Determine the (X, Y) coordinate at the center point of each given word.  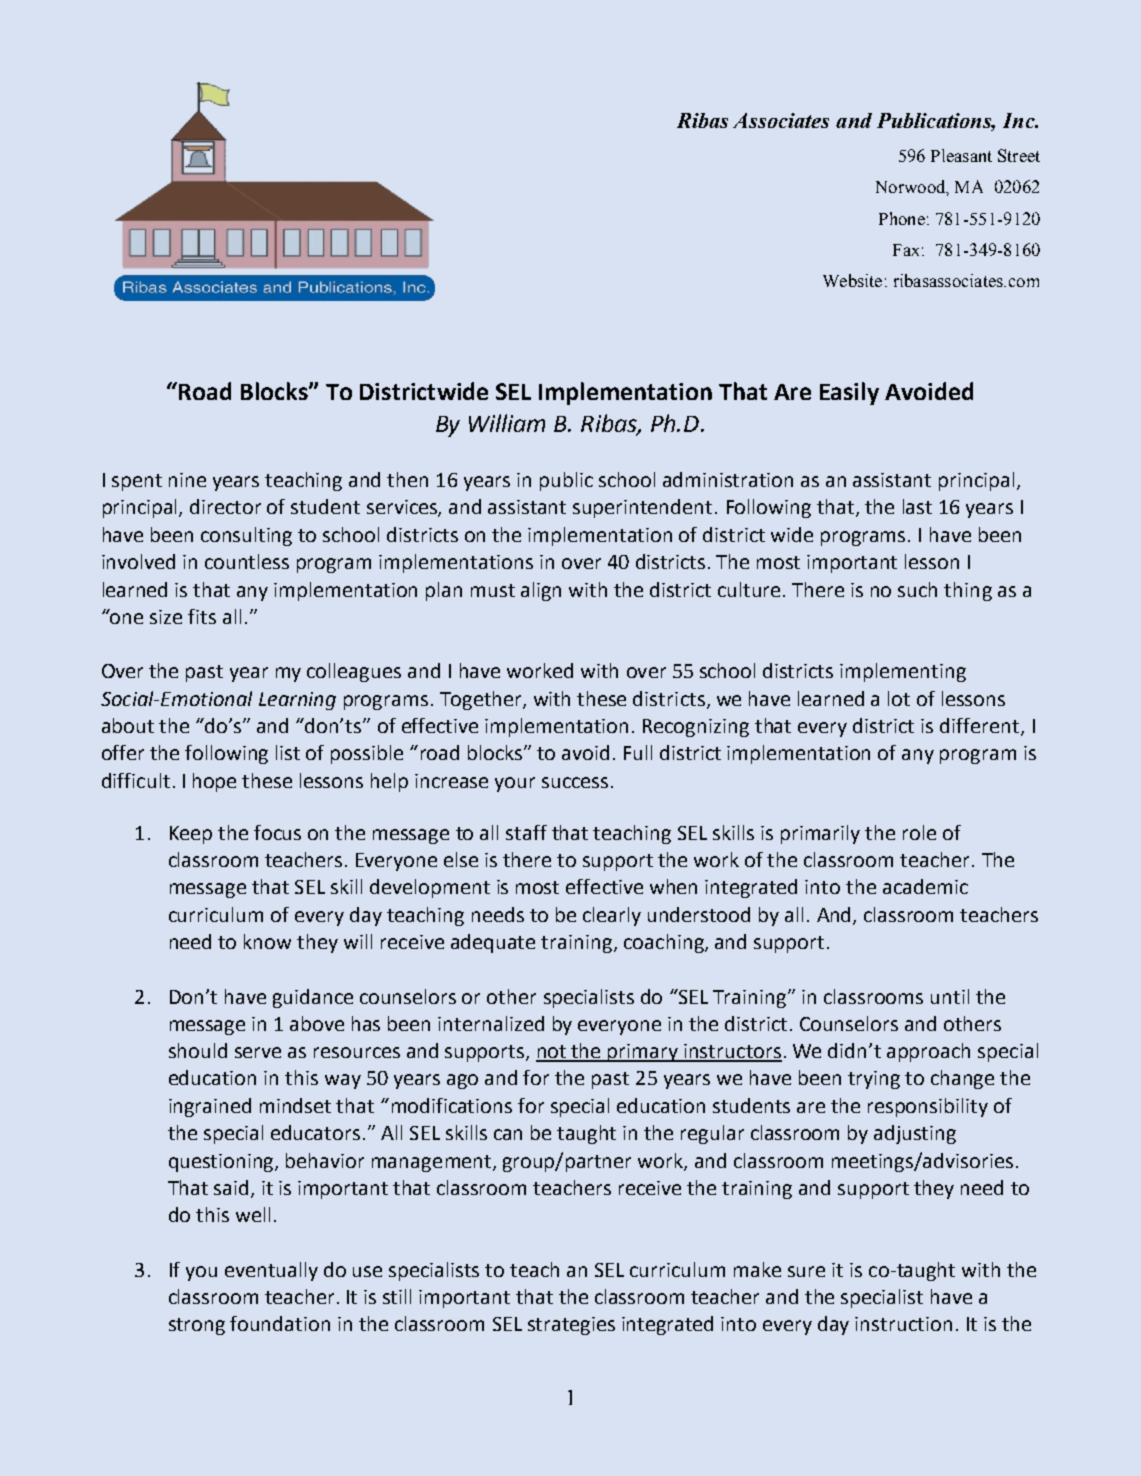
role (919, 832)
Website (852, 280)
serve (258, 1052)
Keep (191, 835)
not (552, 1053)
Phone (902, 218)
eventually (271, 1271)
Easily (849, 393)
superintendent (642, 508)
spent (137, 482)
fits (202, 616)
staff (526, 832)
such (917, 589)
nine (187, 480)
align (541, 591)
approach (928, 1052)
